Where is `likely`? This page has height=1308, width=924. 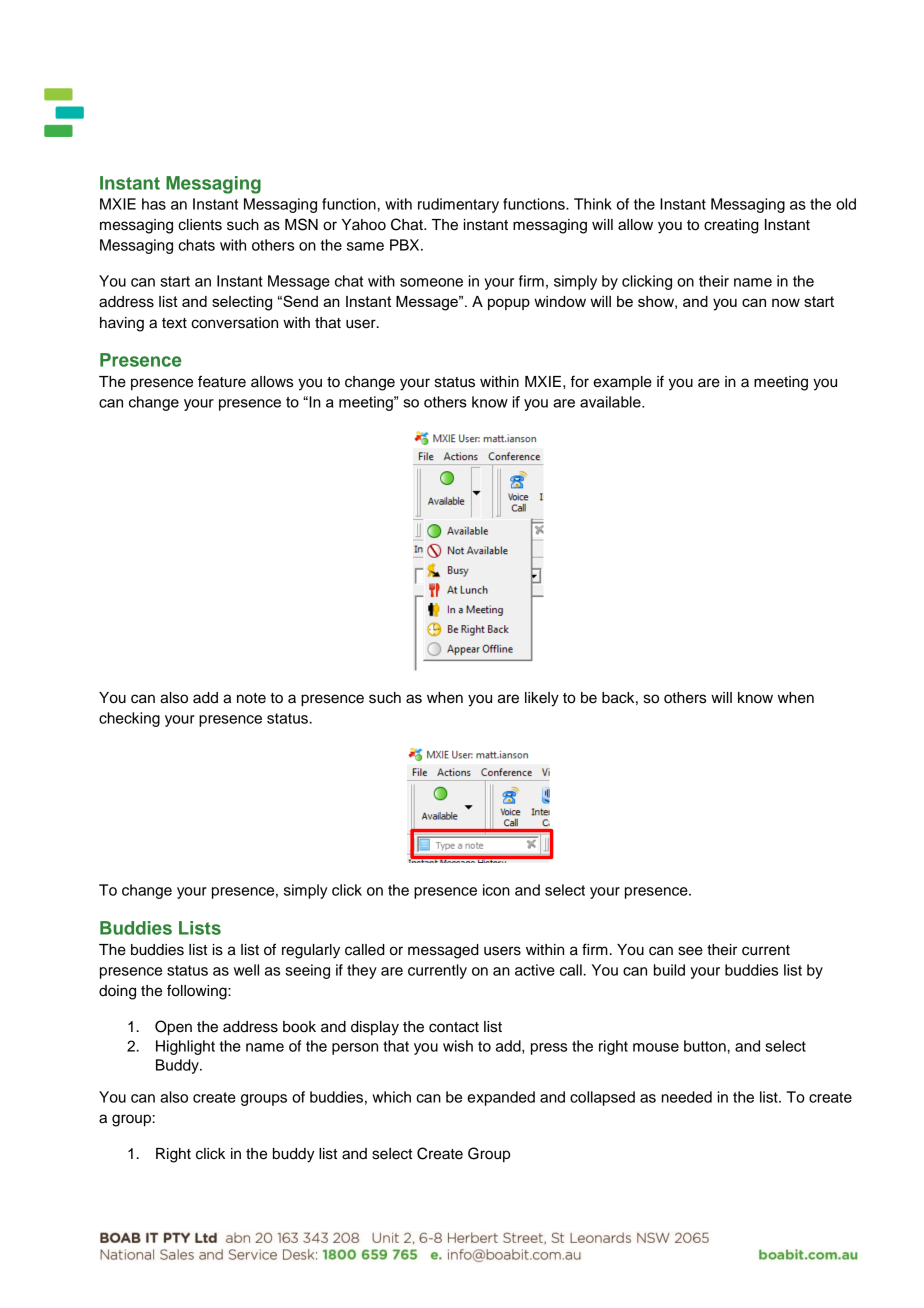
likely is located at coordinates (542, 699).
